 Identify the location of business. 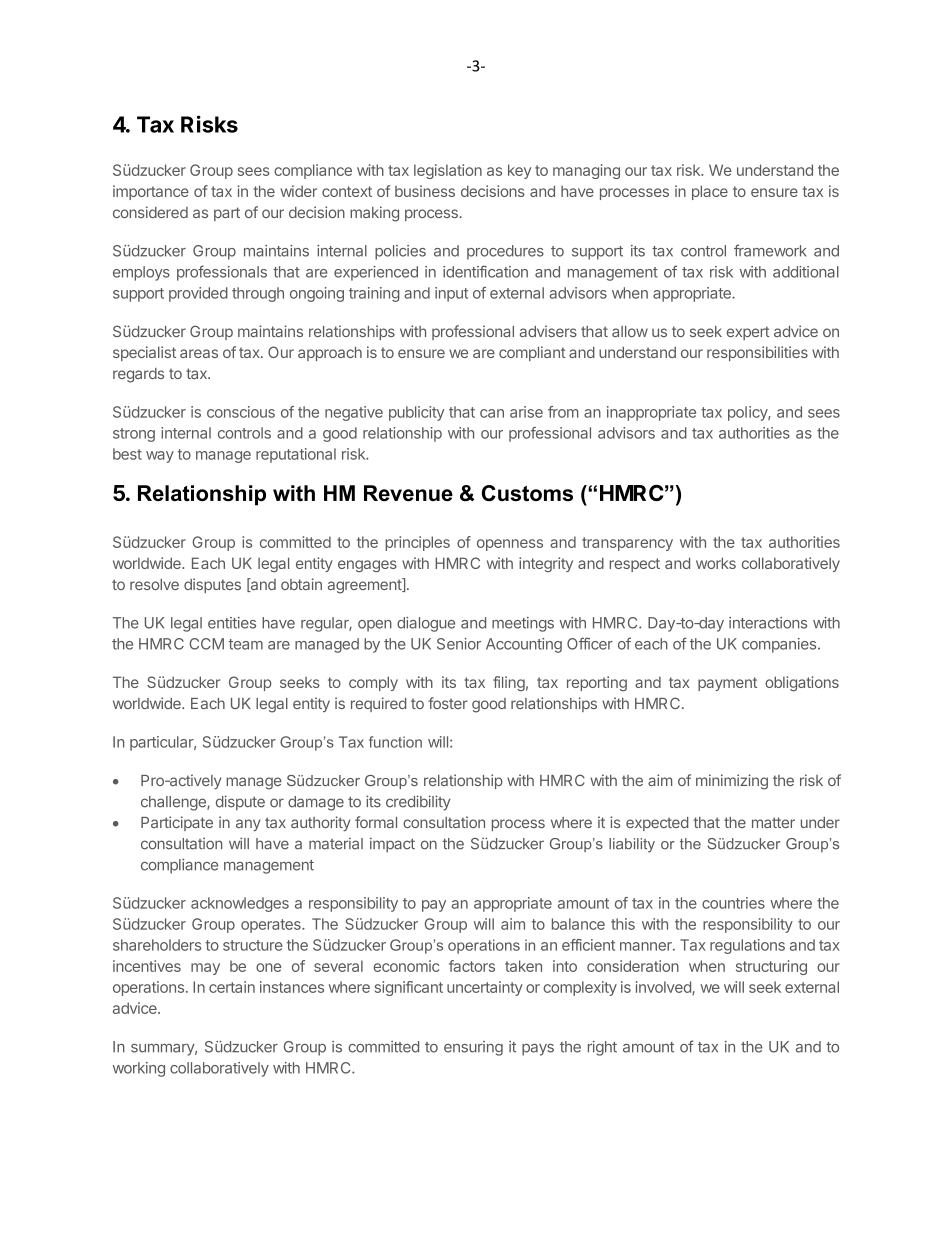
(425, 191).
